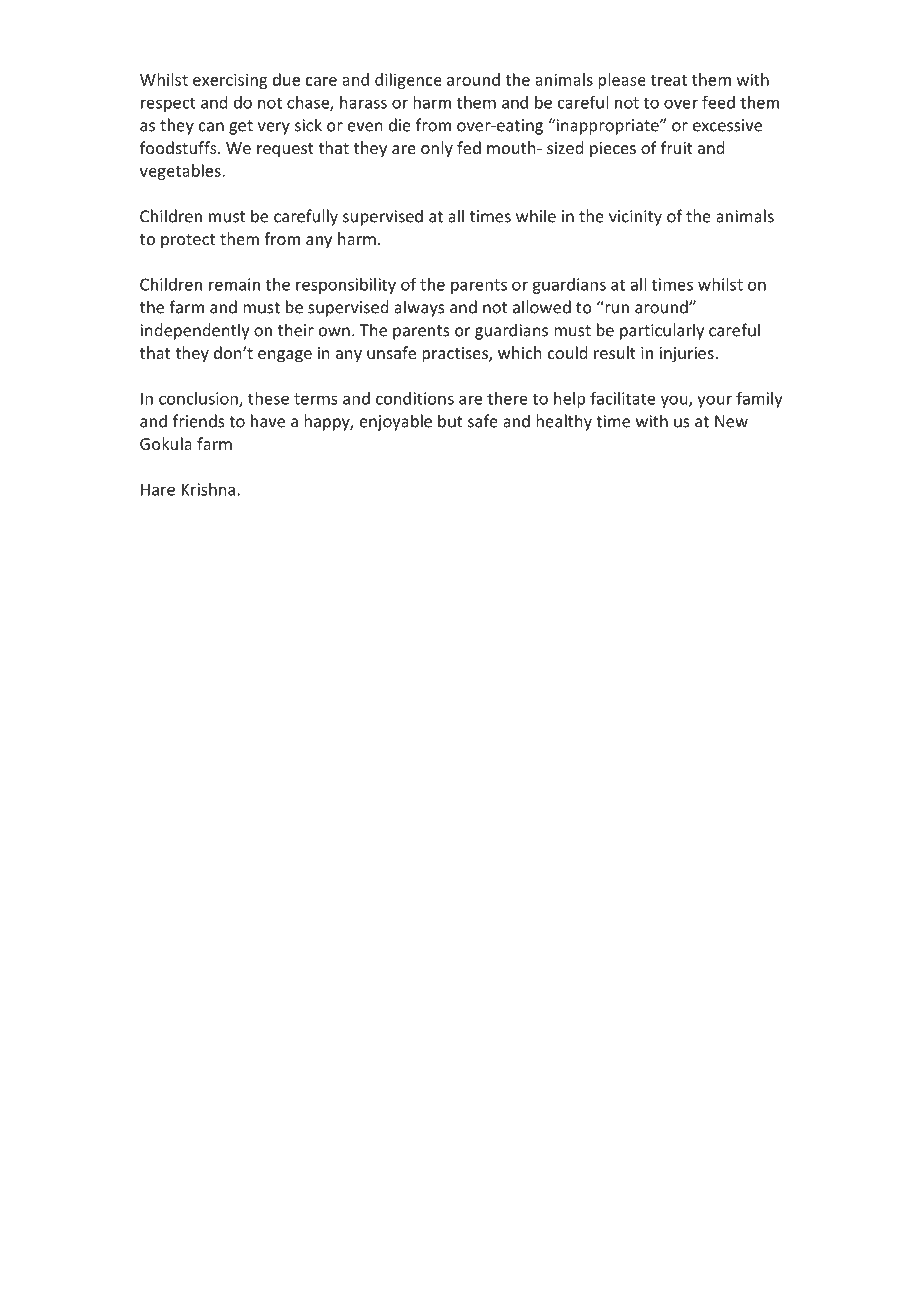 Image resolution: width=924 pixels, height=1309 pixels. I want to click on exercising, so click(230, 81).
